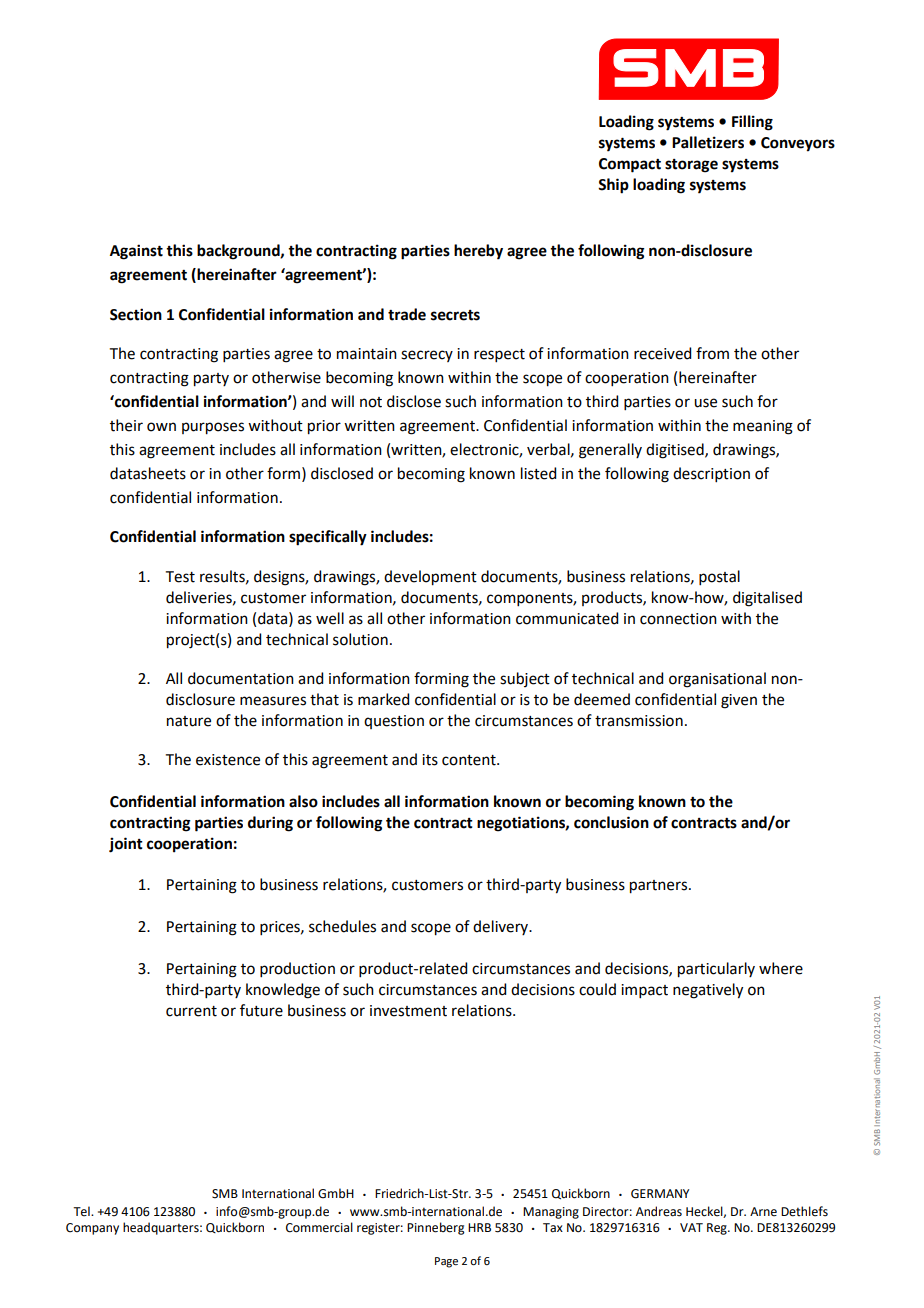 Image resolution: width=924 pixels, height=1308 pixels. Describe the element at coordinates (478, 252) in the screenshot. I see `hereby` at that location.
